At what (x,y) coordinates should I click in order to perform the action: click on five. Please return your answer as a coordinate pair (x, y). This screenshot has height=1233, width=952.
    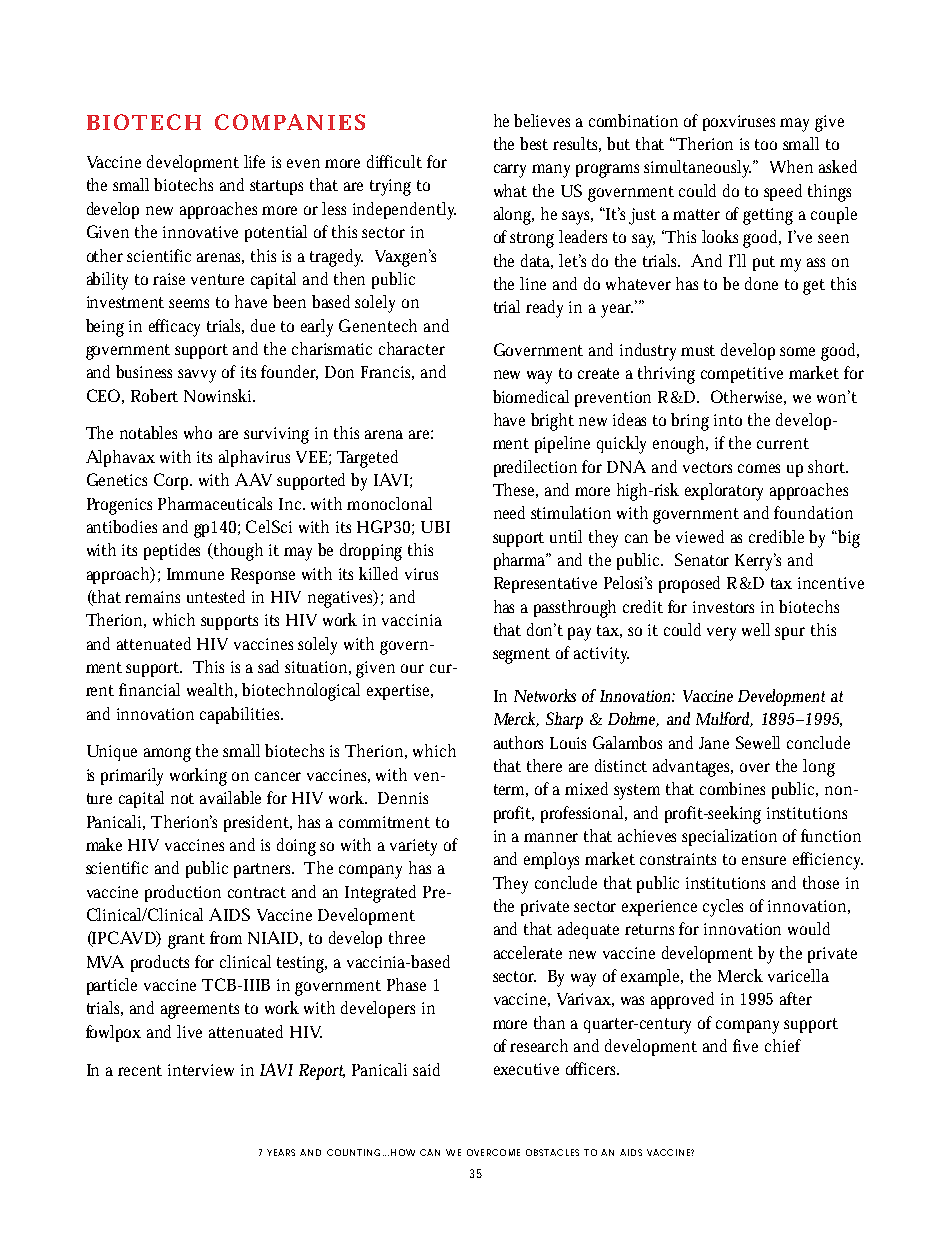
    Looking at the image, I should click on (745, 1045).
